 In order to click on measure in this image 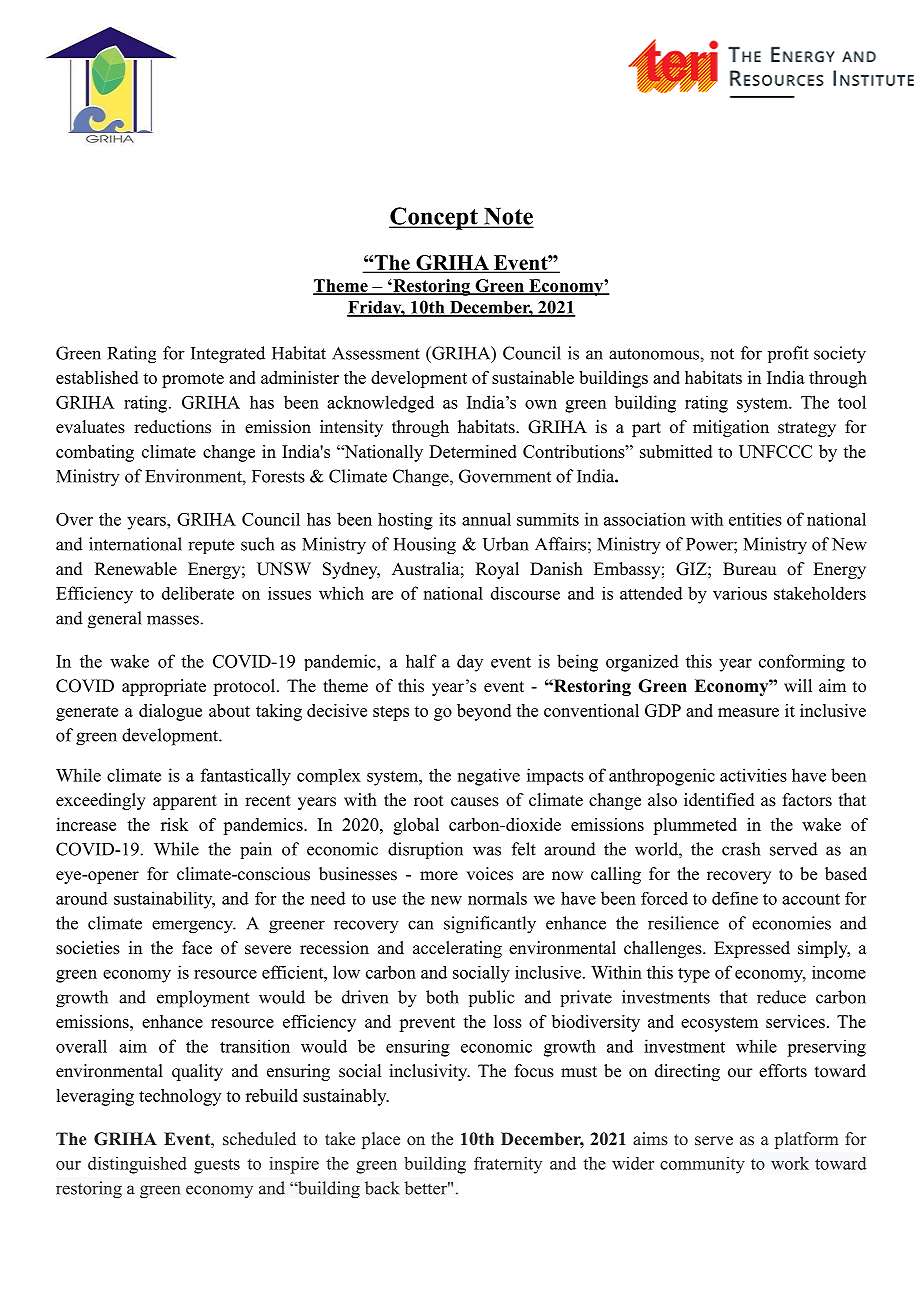, I will do `click(748, 712)`.
